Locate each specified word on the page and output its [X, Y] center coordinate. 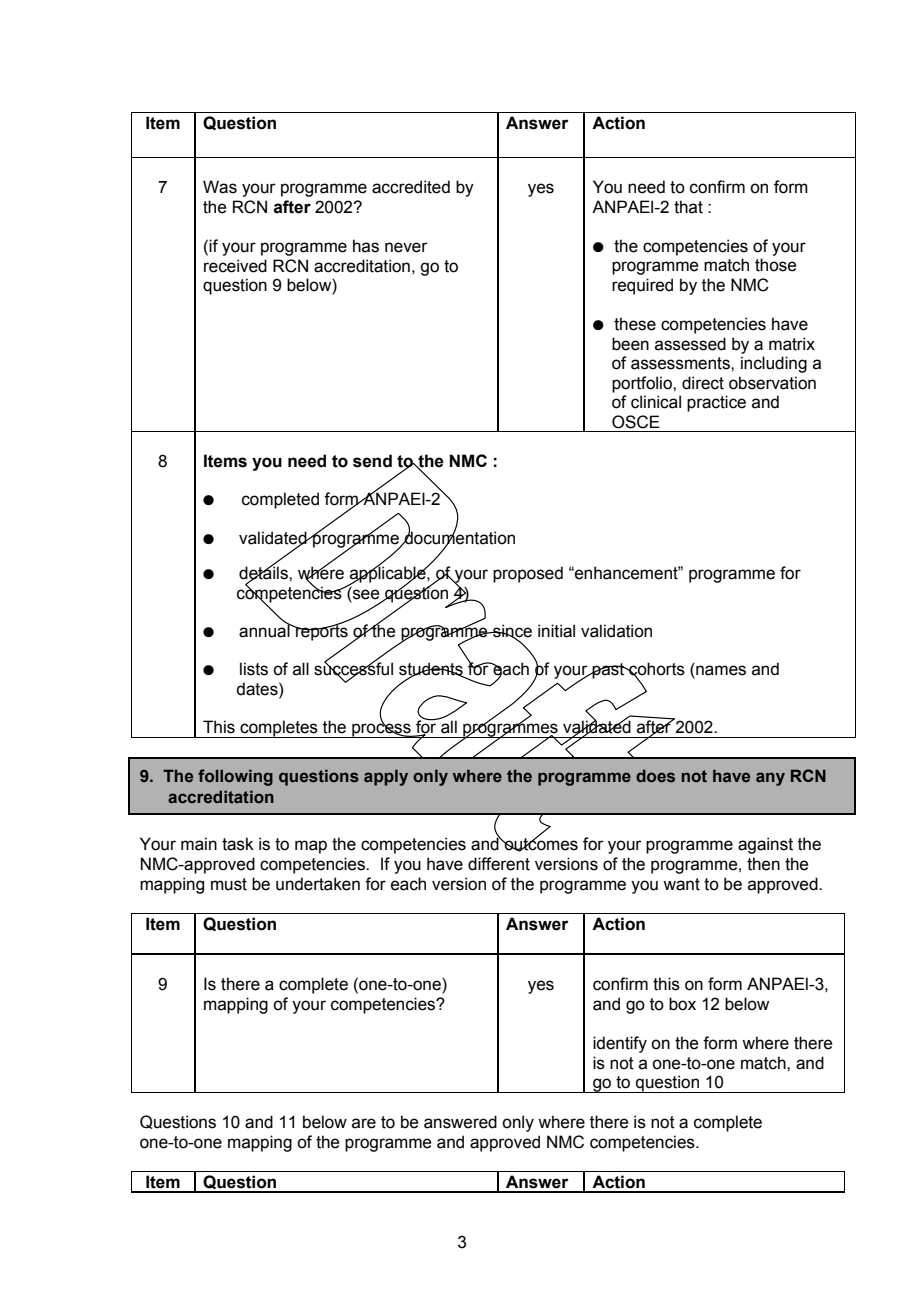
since [511, 632]
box [682, 1004]
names [720, 671]
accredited [411, 187]
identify [620, 1044]
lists [254, 669]
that [688, 207]
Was [220, 187]
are [364, 1123]
